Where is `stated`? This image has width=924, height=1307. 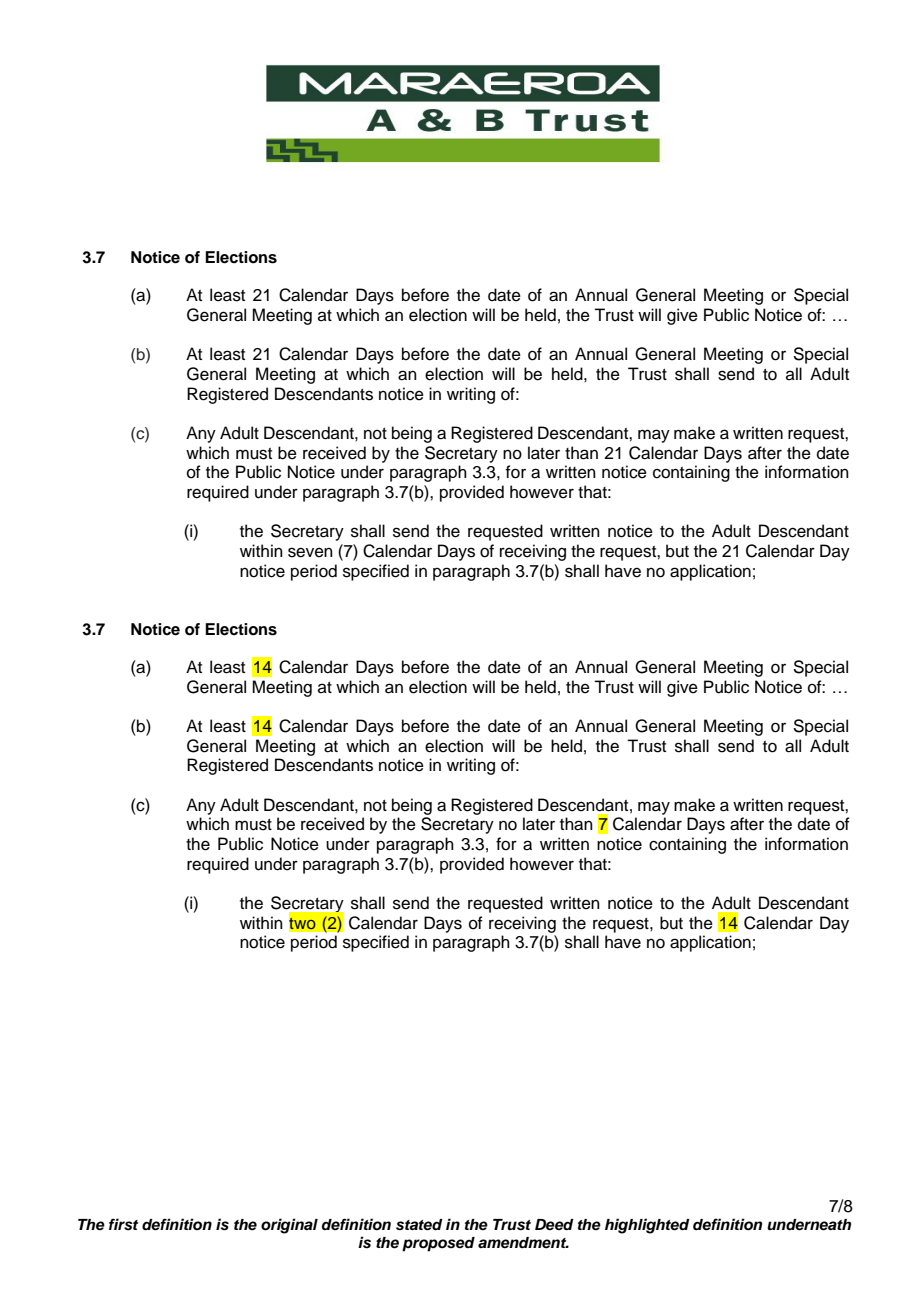
stated is located at coordinates (419, 1225).
